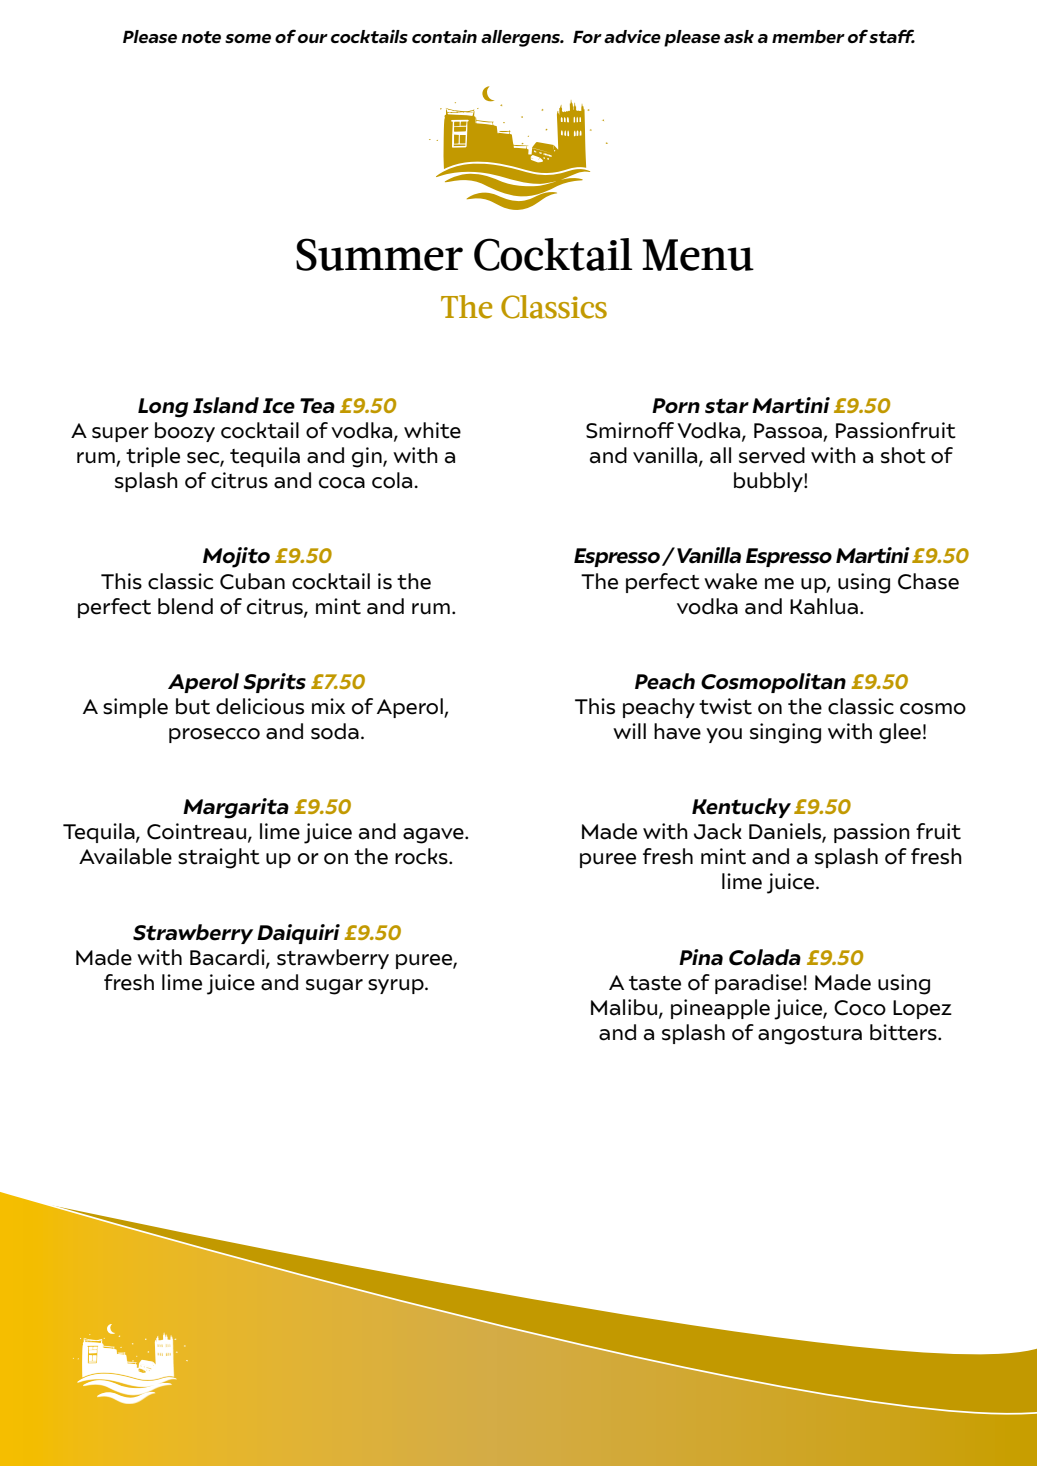 This screenshot has width=1037, height=1466. I want to click on note, so click(201, 37).
